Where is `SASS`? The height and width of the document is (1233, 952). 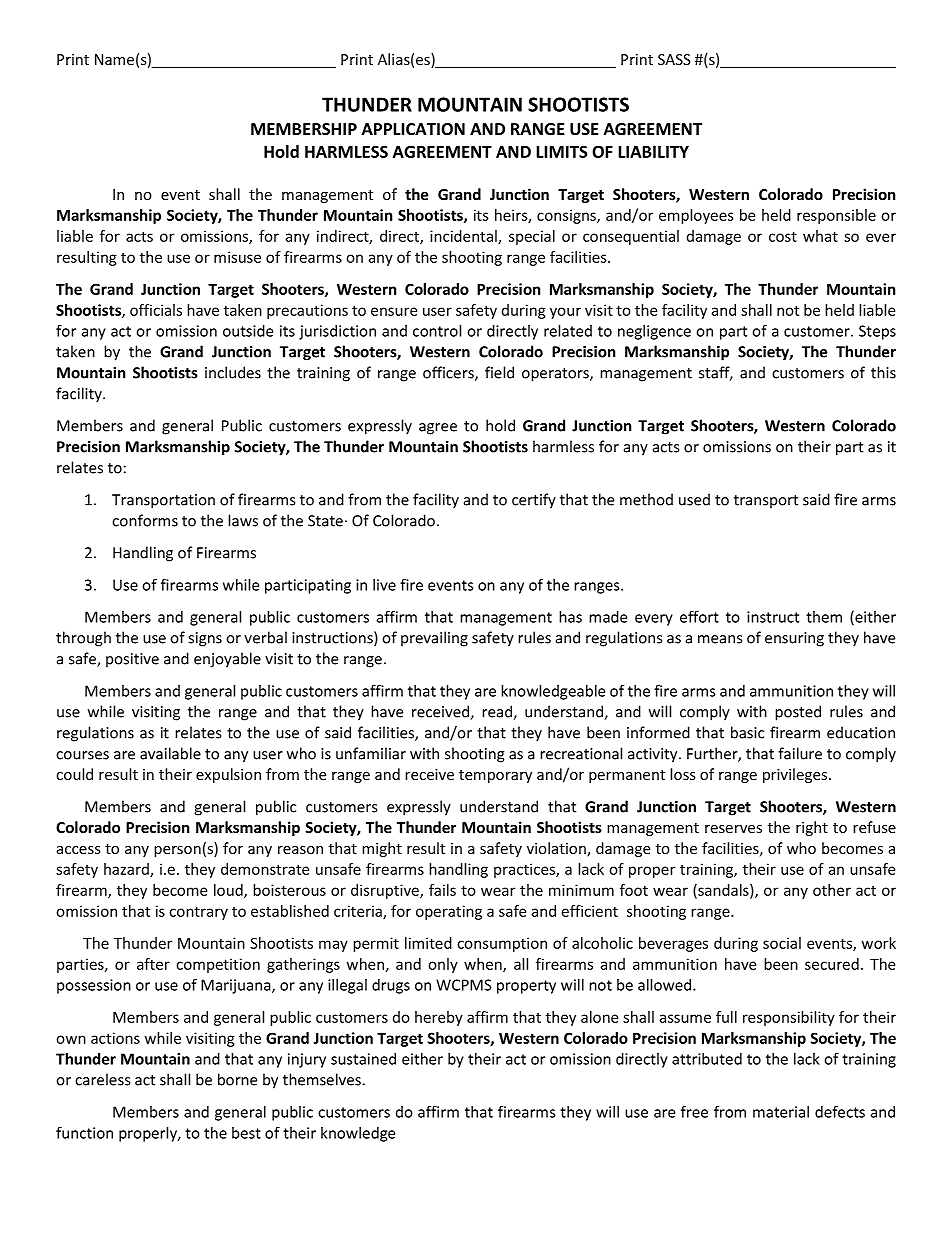
SASS is located at coordinates (674, 59).
